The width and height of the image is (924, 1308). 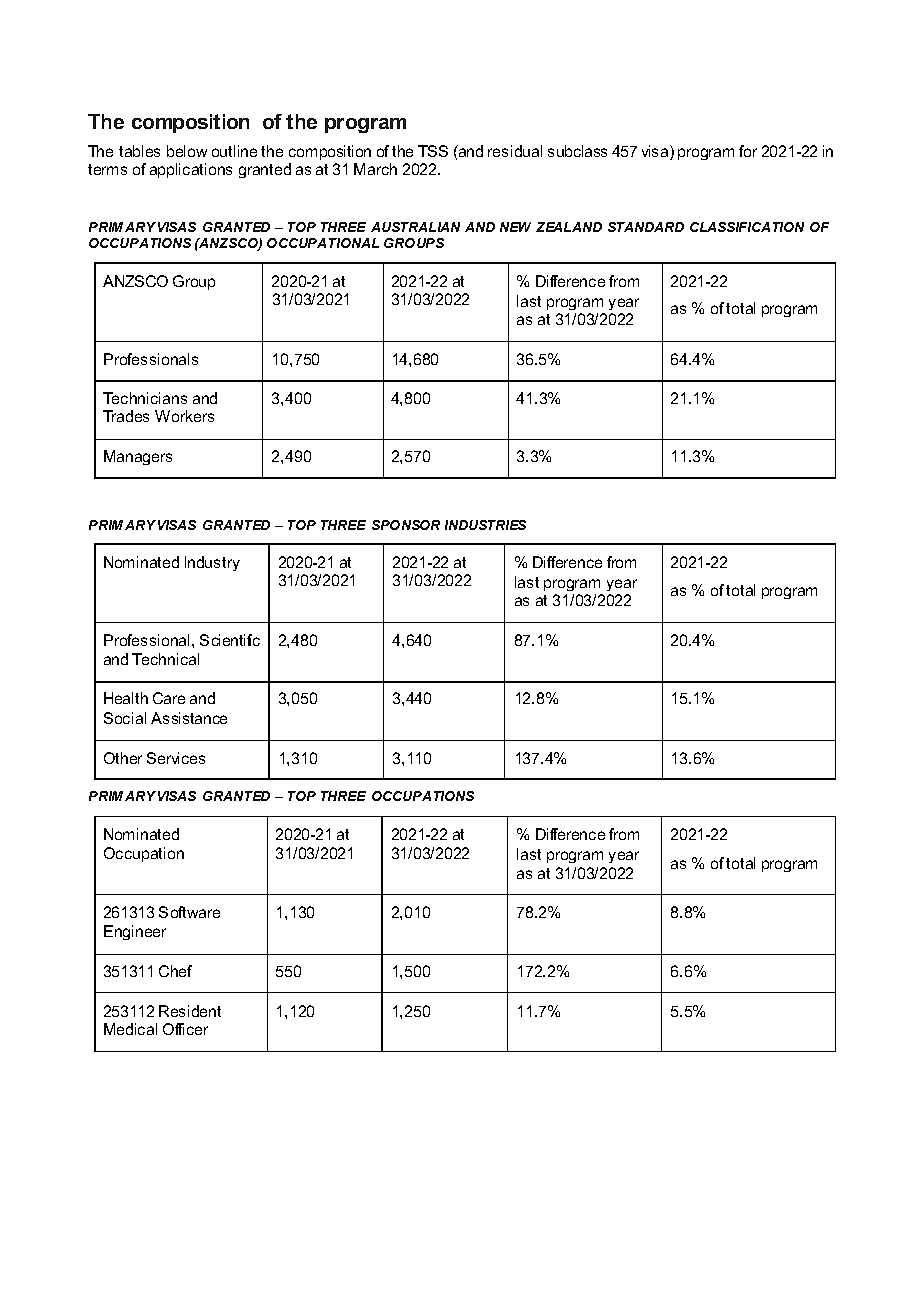 What do you see at coordinates (138, 457) in the image?
I see `Managers` at bounding box center [138, 457].
